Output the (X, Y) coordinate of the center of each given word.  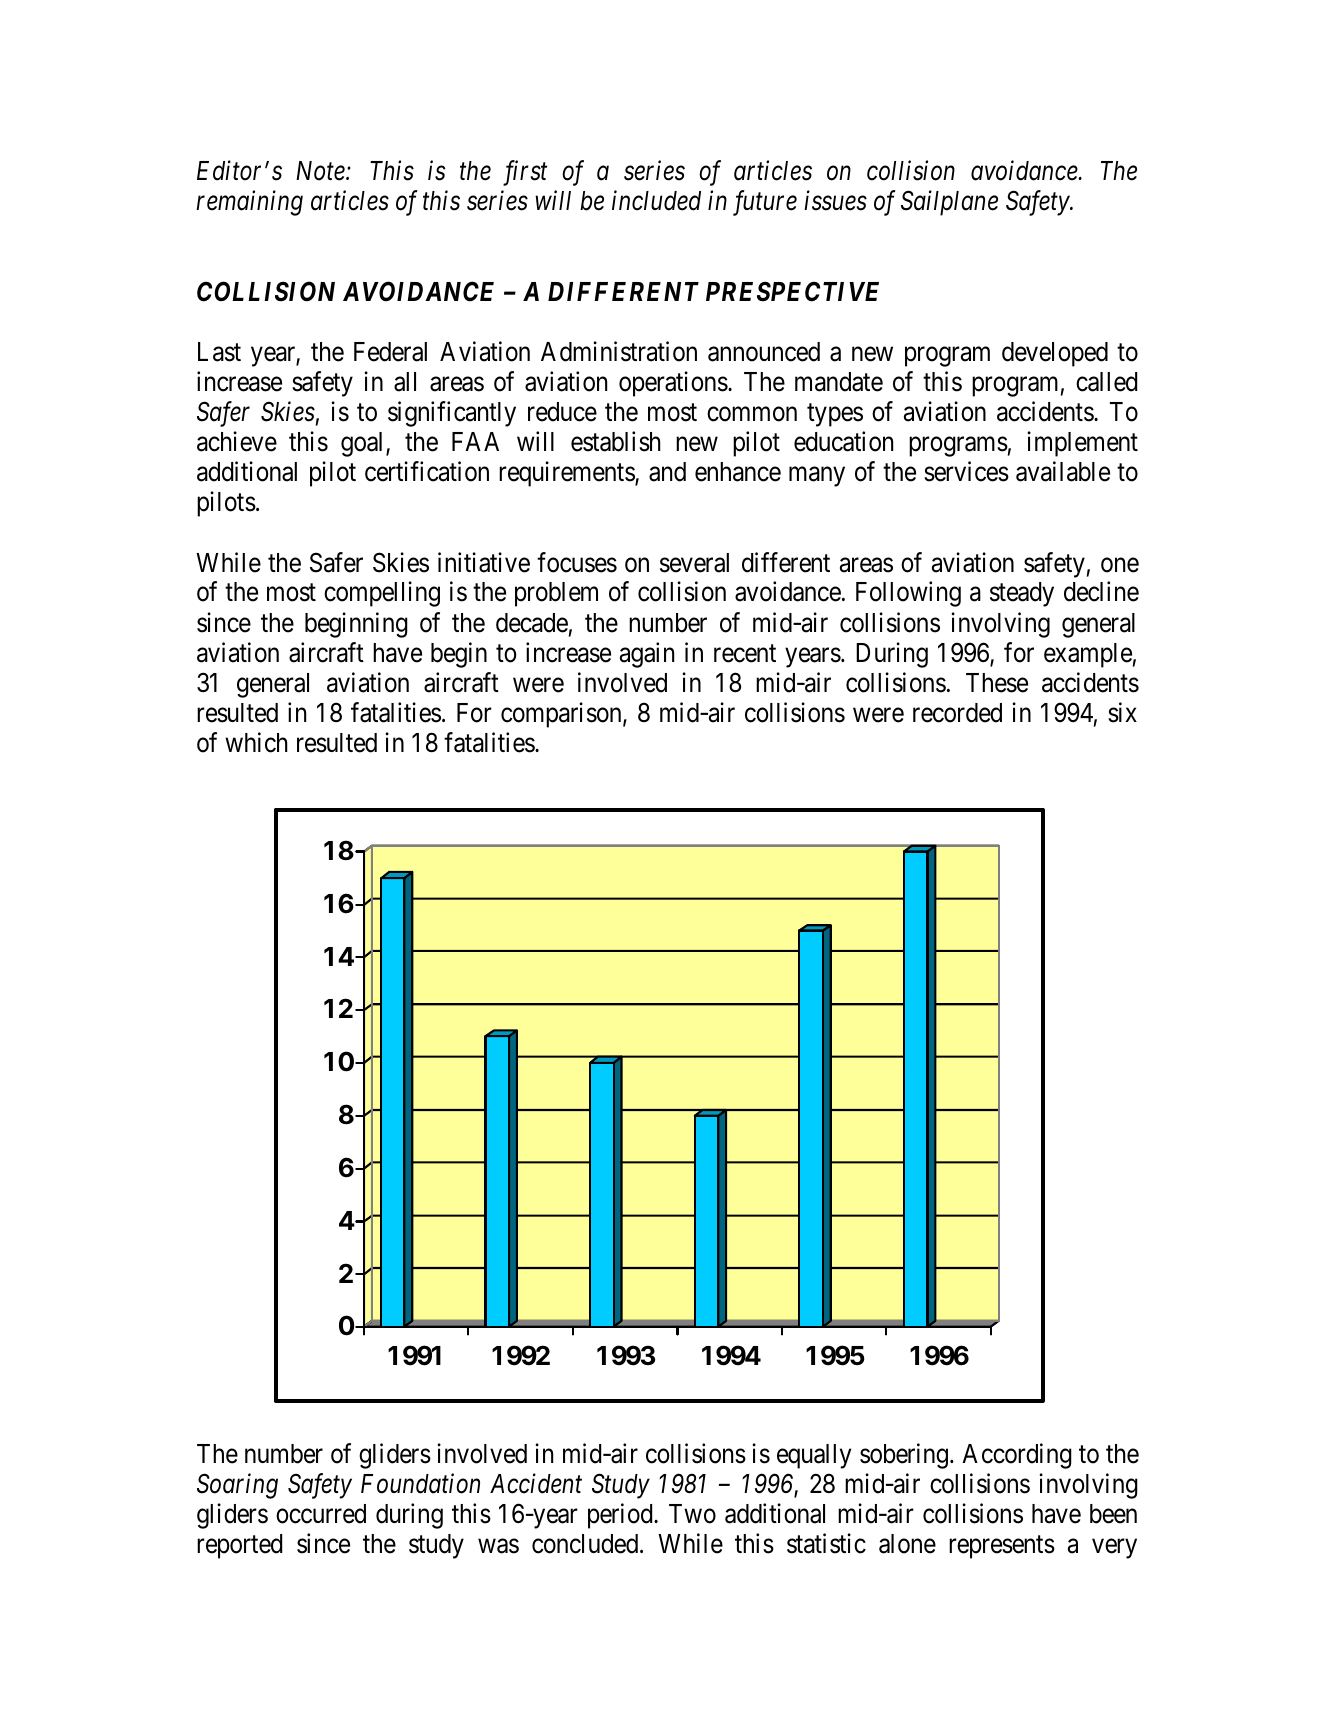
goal (364, 444)
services (966, 471)
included (656, 201)
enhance (738, 472)
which (256, 742)
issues (835, 201)
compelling (382, 594)
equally (814, 1456)
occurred (321, 1514)
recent (745, 653)
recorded (957, 713)
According (1017, 1456)
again (647, 655)
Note (321, 171)
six (1122, 712)
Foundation (420, 1483)
